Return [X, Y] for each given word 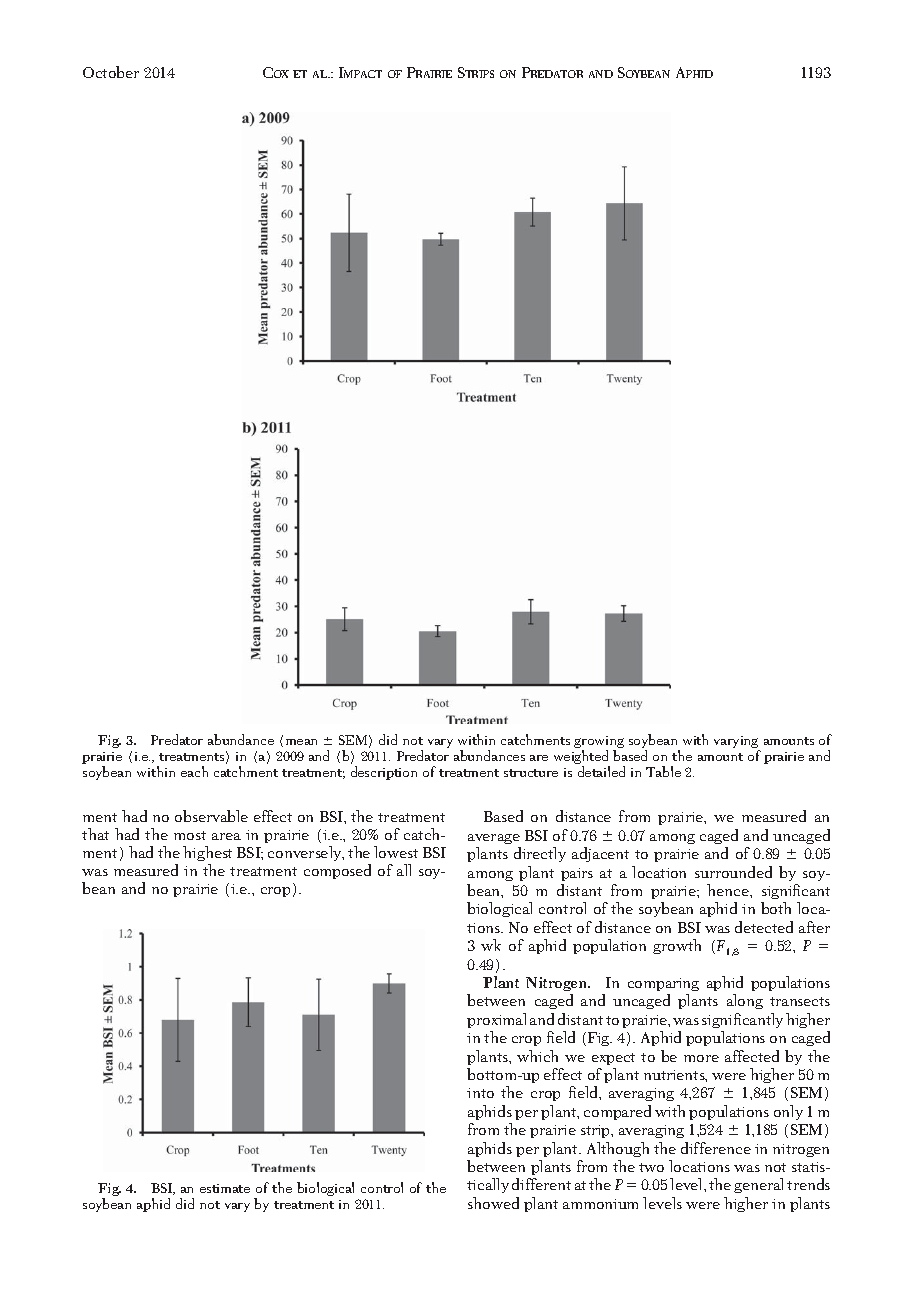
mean [301, 742]
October [111, 72]
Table [663, 771]
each [194, 771]
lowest [396, 852]
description [384, 773]
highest [207, 853]
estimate [225, 1188]
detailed [601, 771]
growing [599, 743]
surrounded [733, 872]
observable [211, 816]
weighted [582, 758]
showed [493, 1203]
